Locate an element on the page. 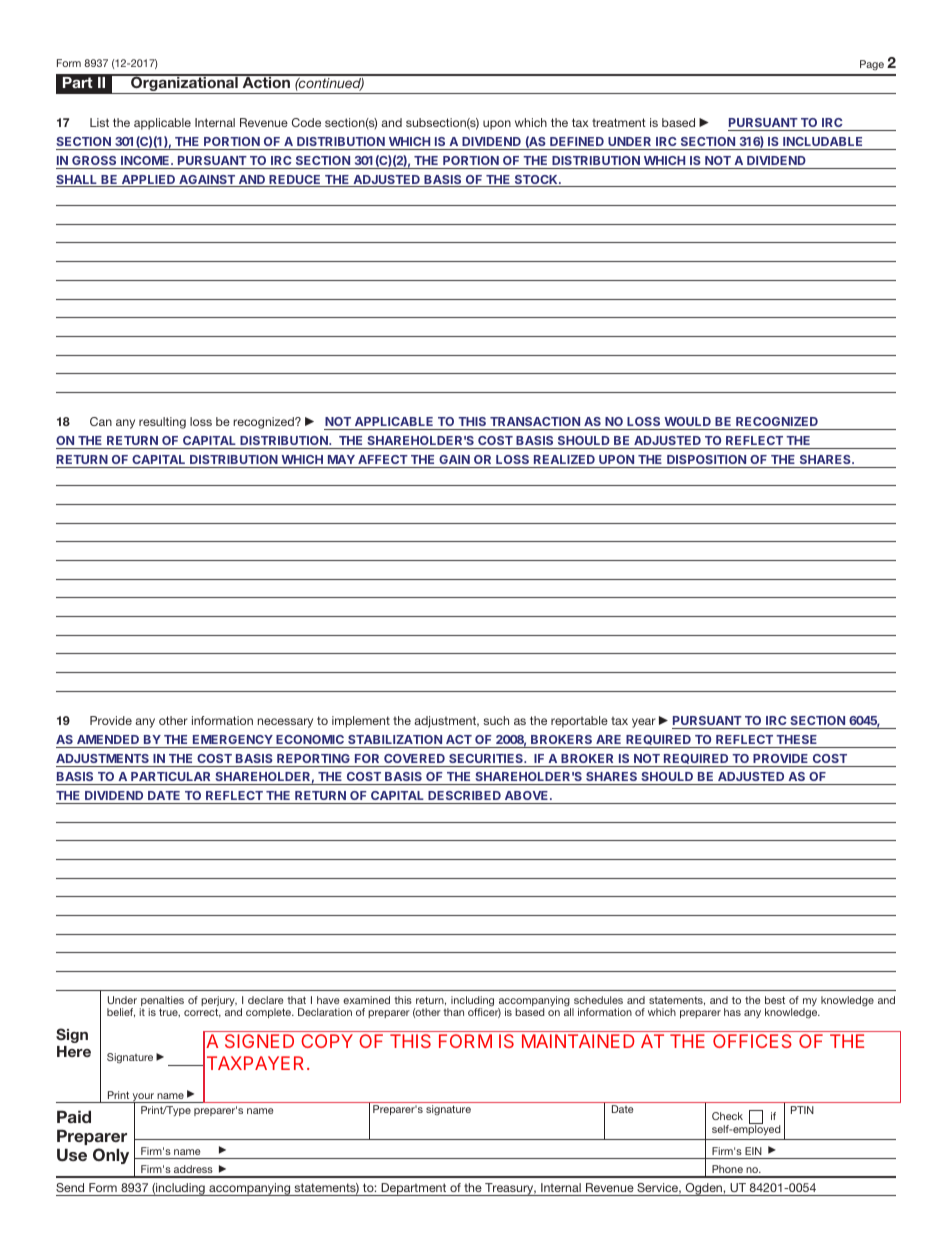 The image size is (952, 1233). DEFINED is located at coordinates (577, 141).
